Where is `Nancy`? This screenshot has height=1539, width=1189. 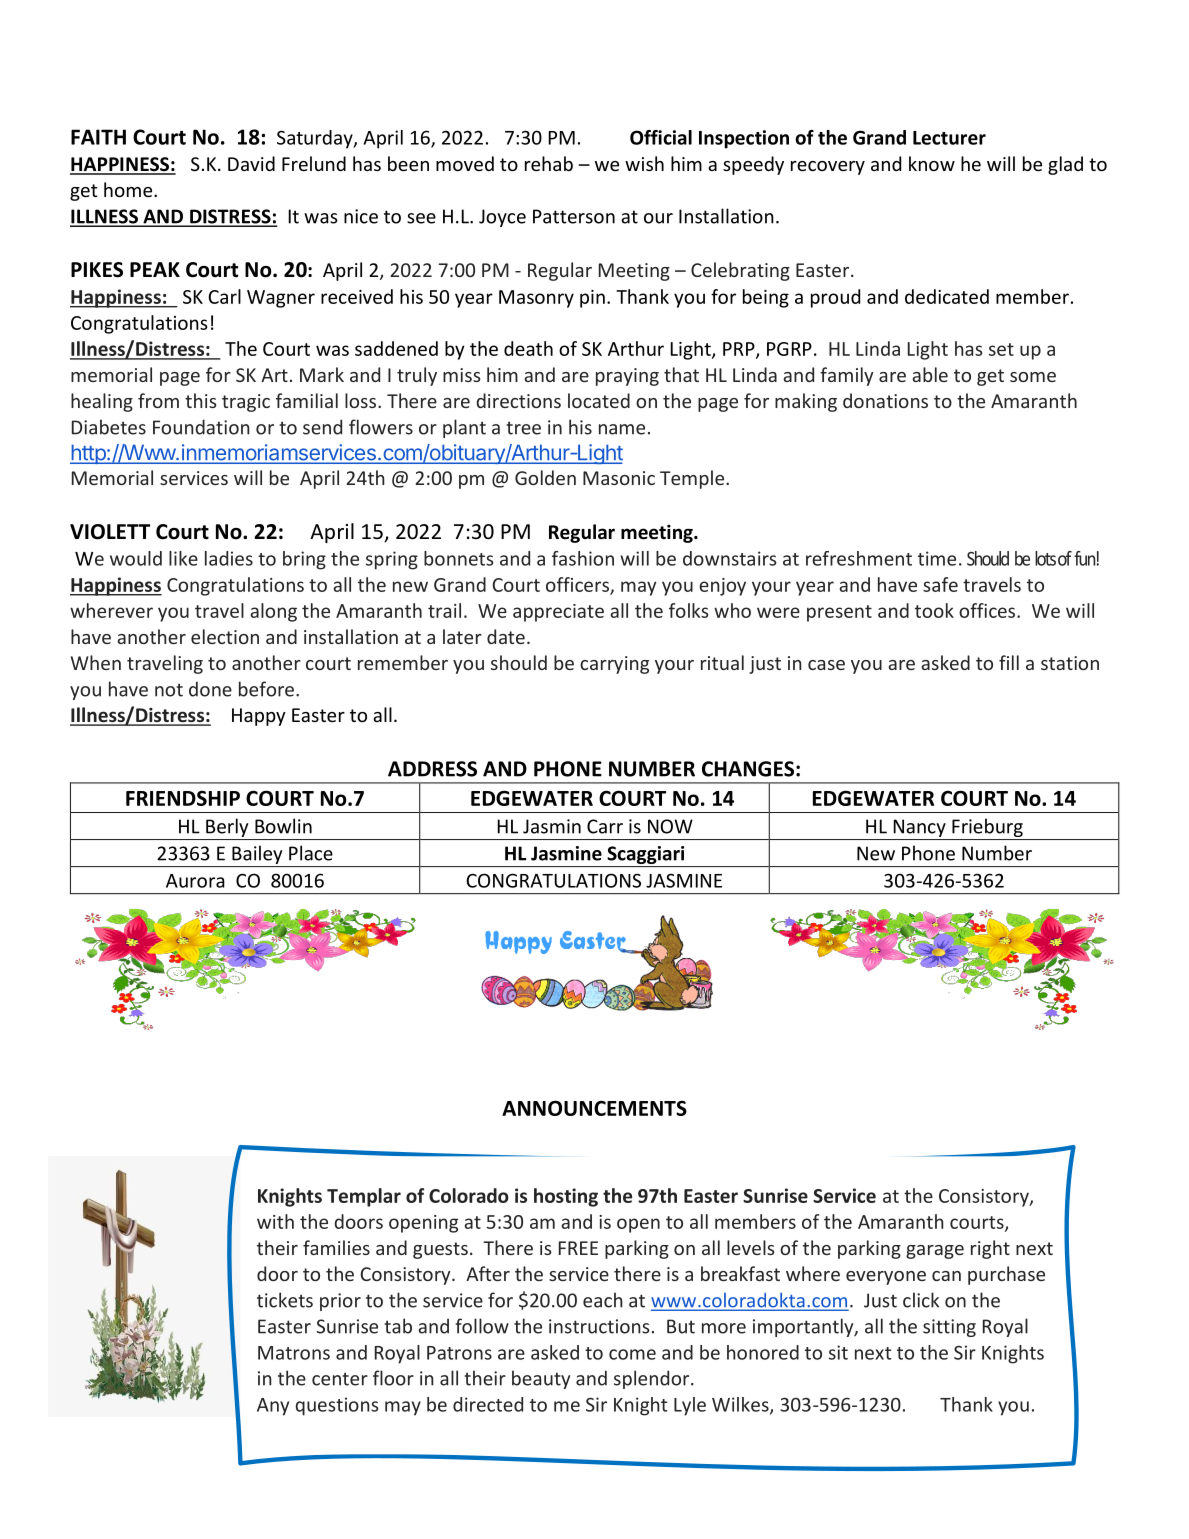 Nancy is located at coordinates (919, 829).
